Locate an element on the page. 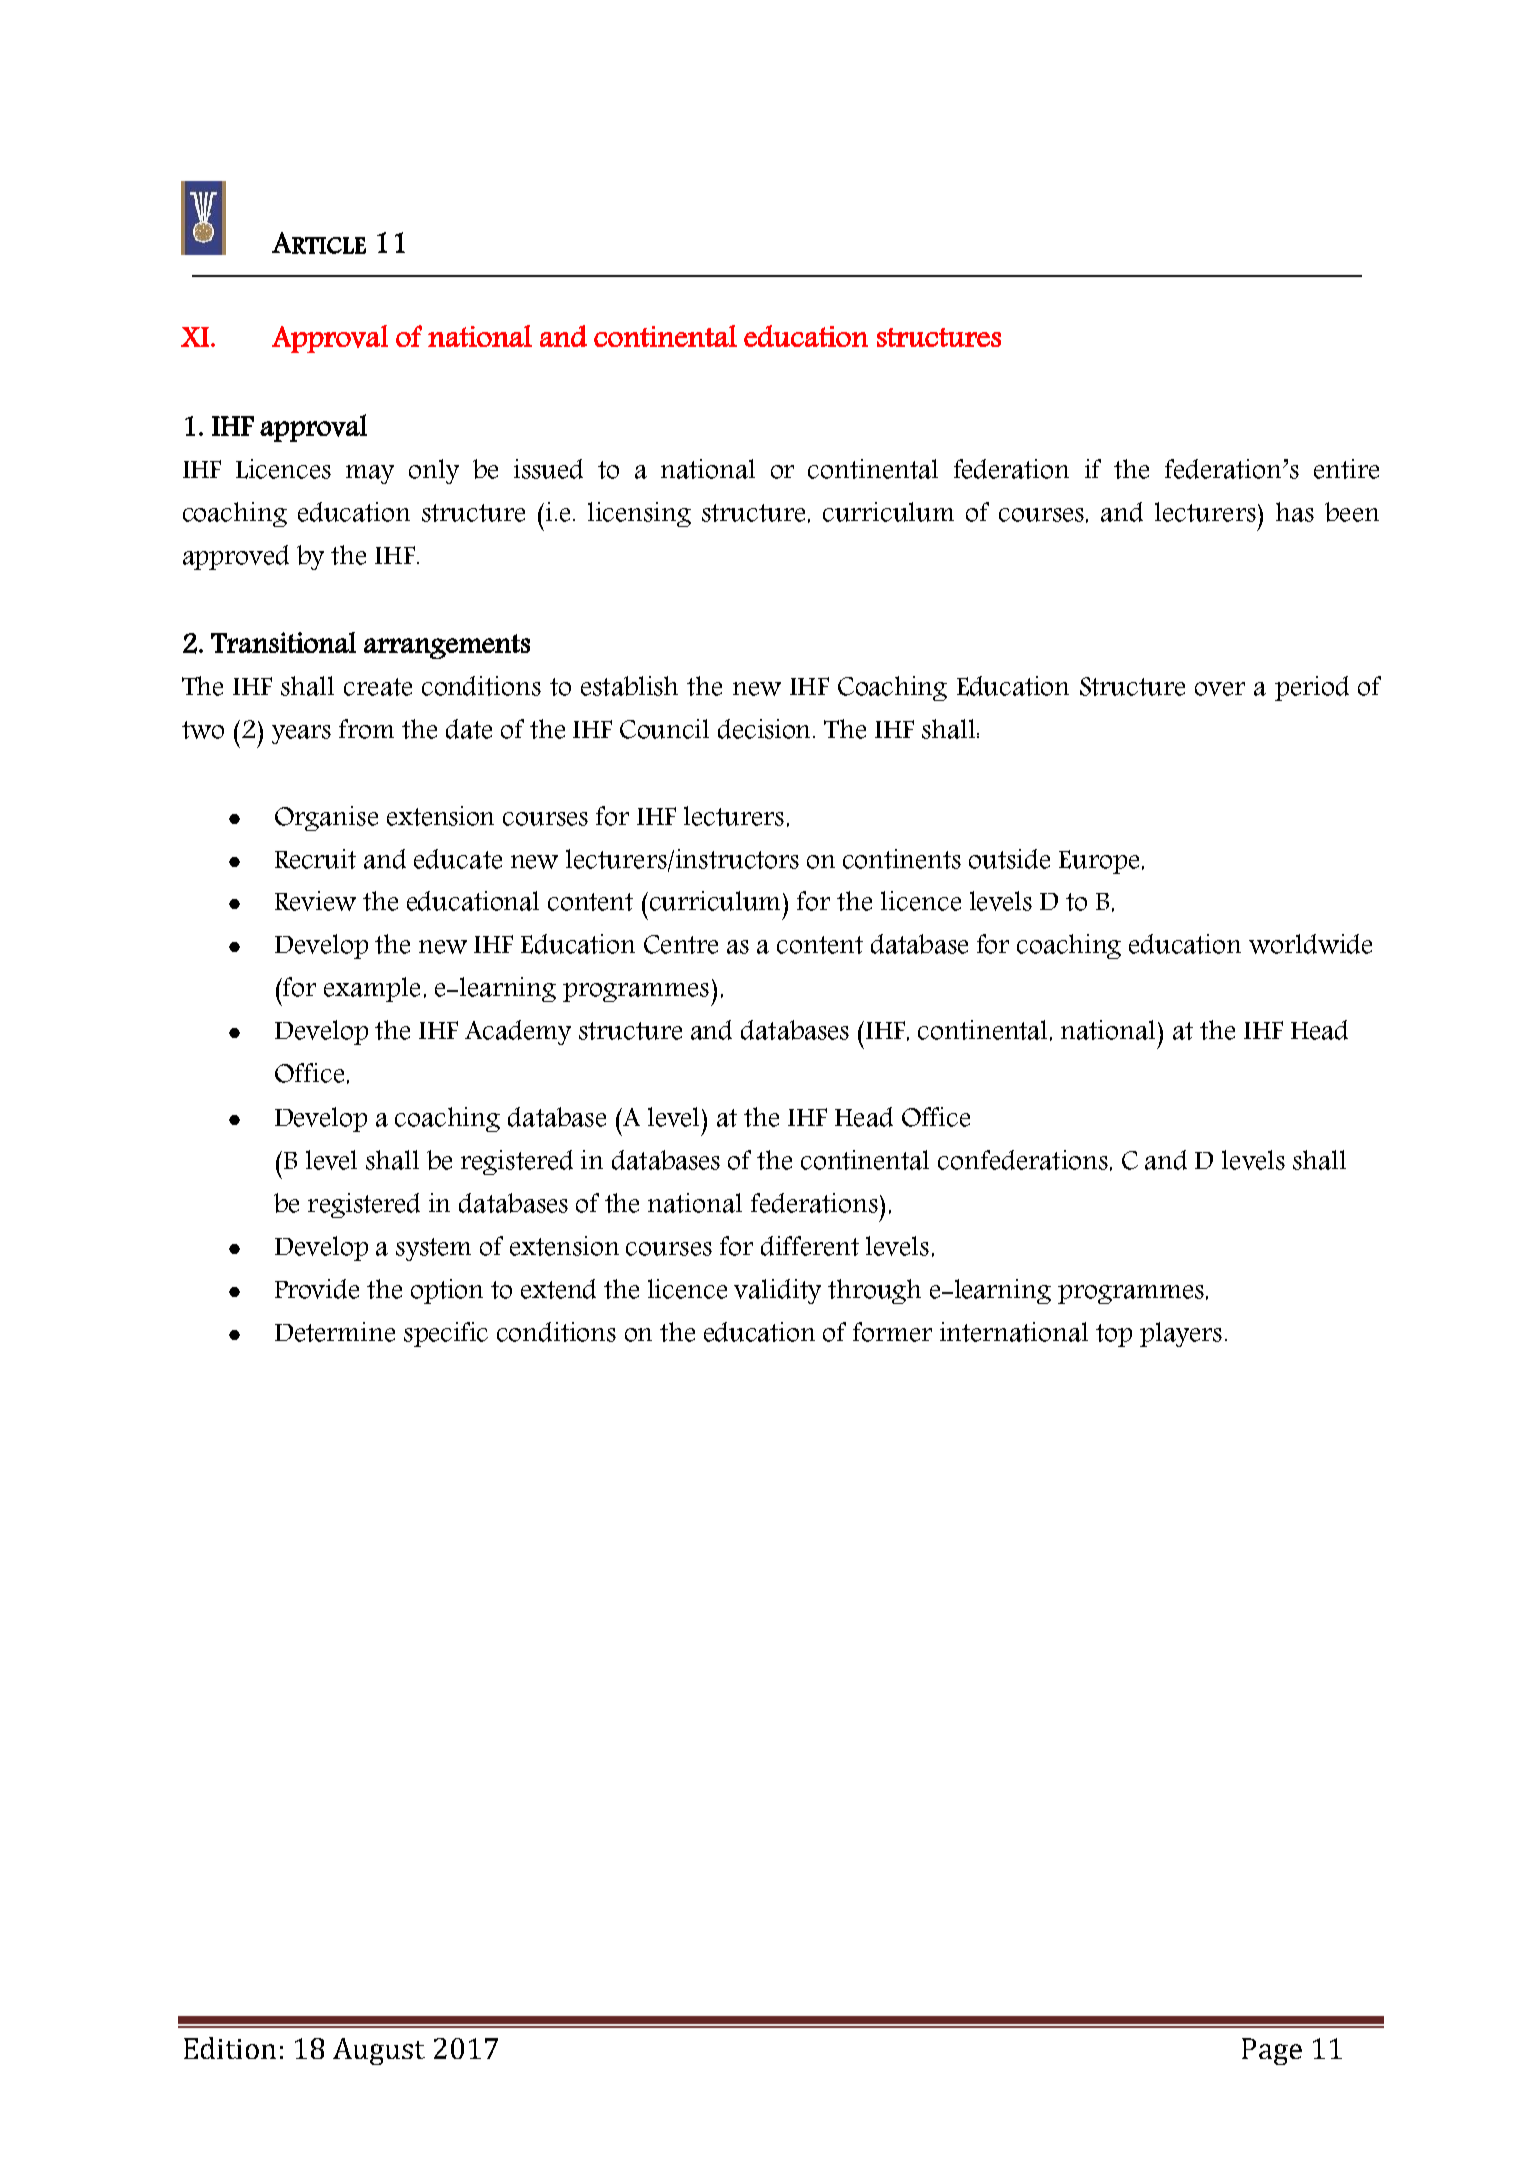  top is located at coordinates (1114, 1335).
